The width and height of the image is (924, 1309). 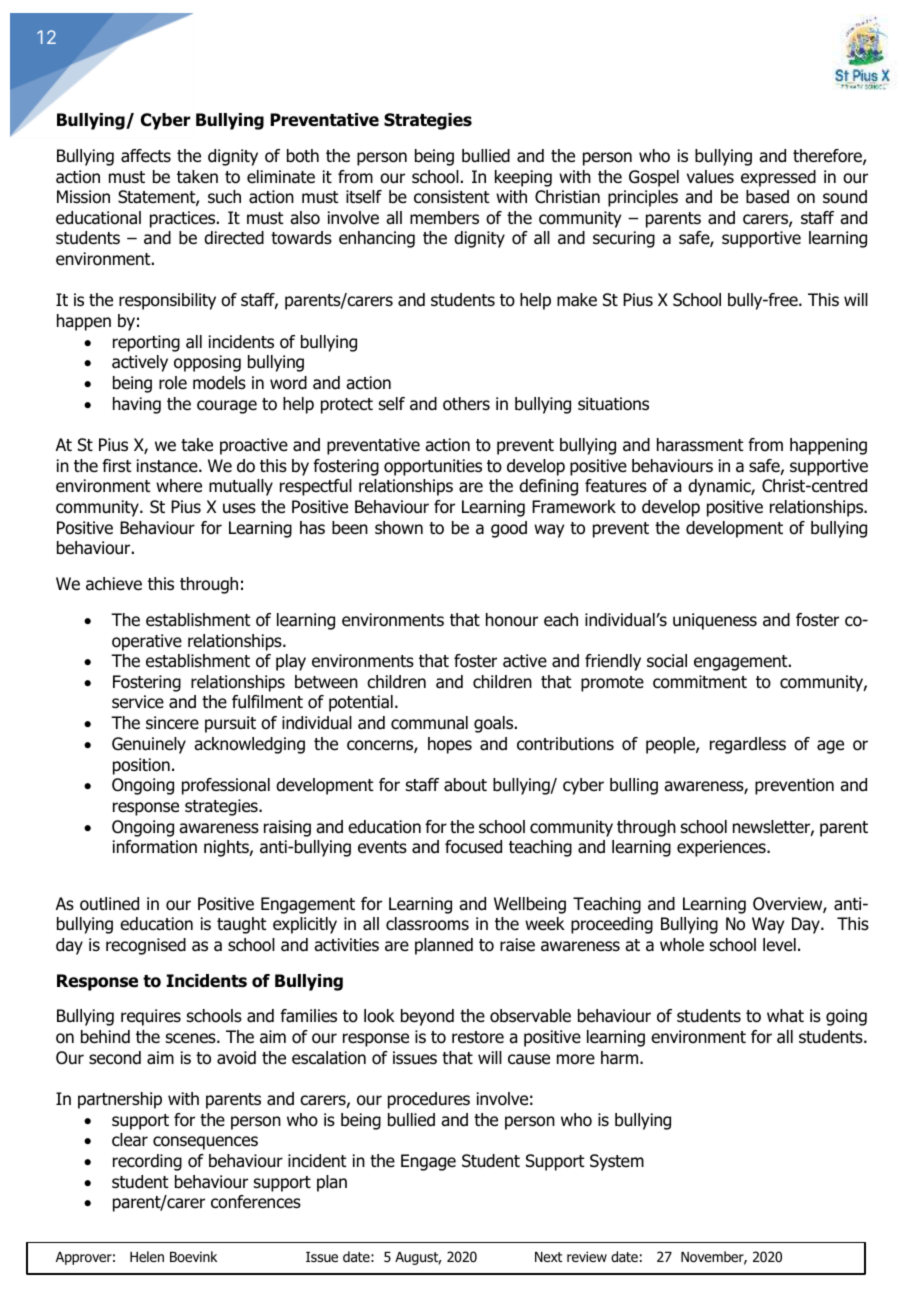 I want to click on System, so click(x=617, y=1162).
